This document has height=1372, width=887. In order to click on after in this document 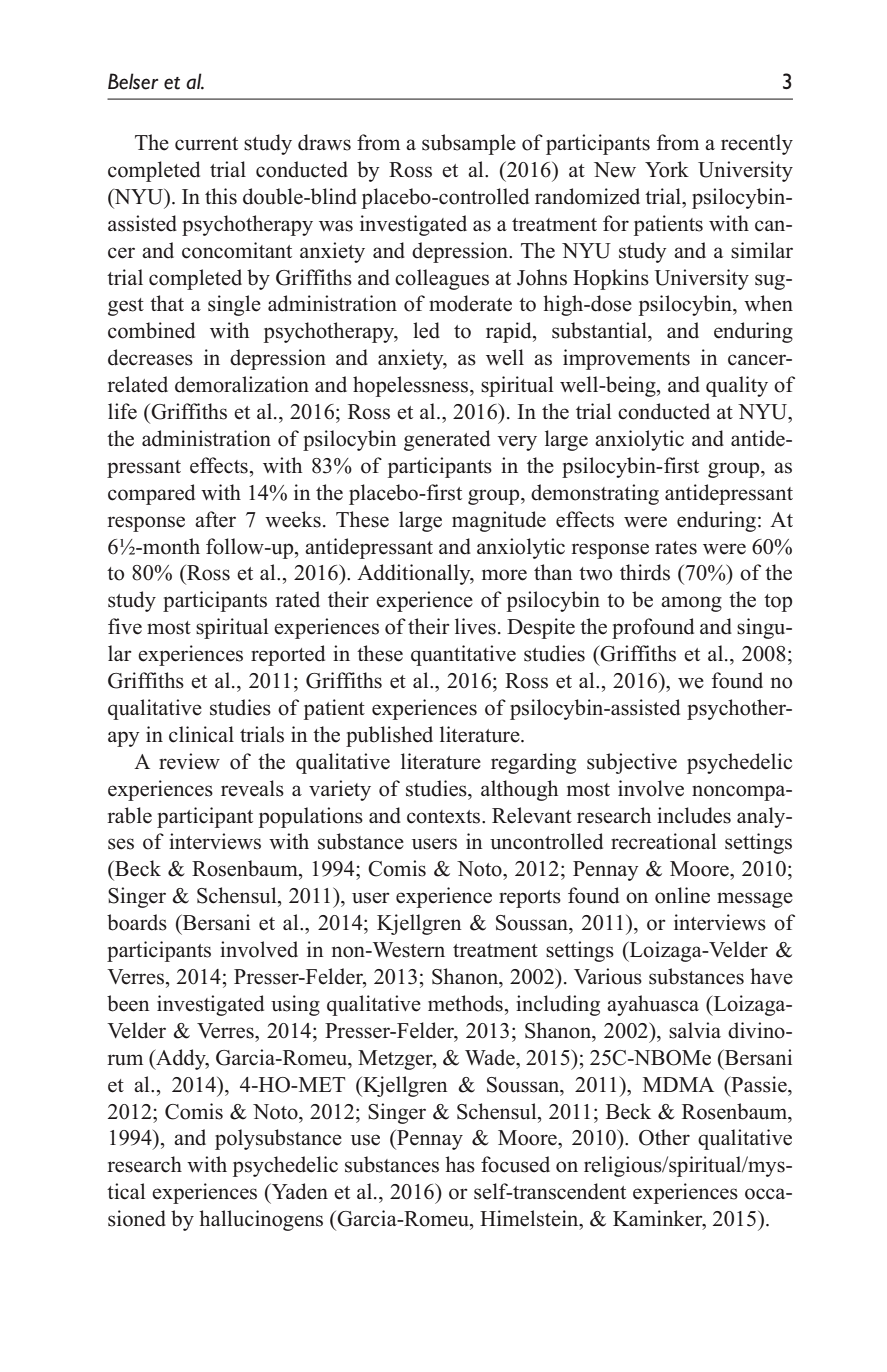, I will do `click(215, 519)`.
